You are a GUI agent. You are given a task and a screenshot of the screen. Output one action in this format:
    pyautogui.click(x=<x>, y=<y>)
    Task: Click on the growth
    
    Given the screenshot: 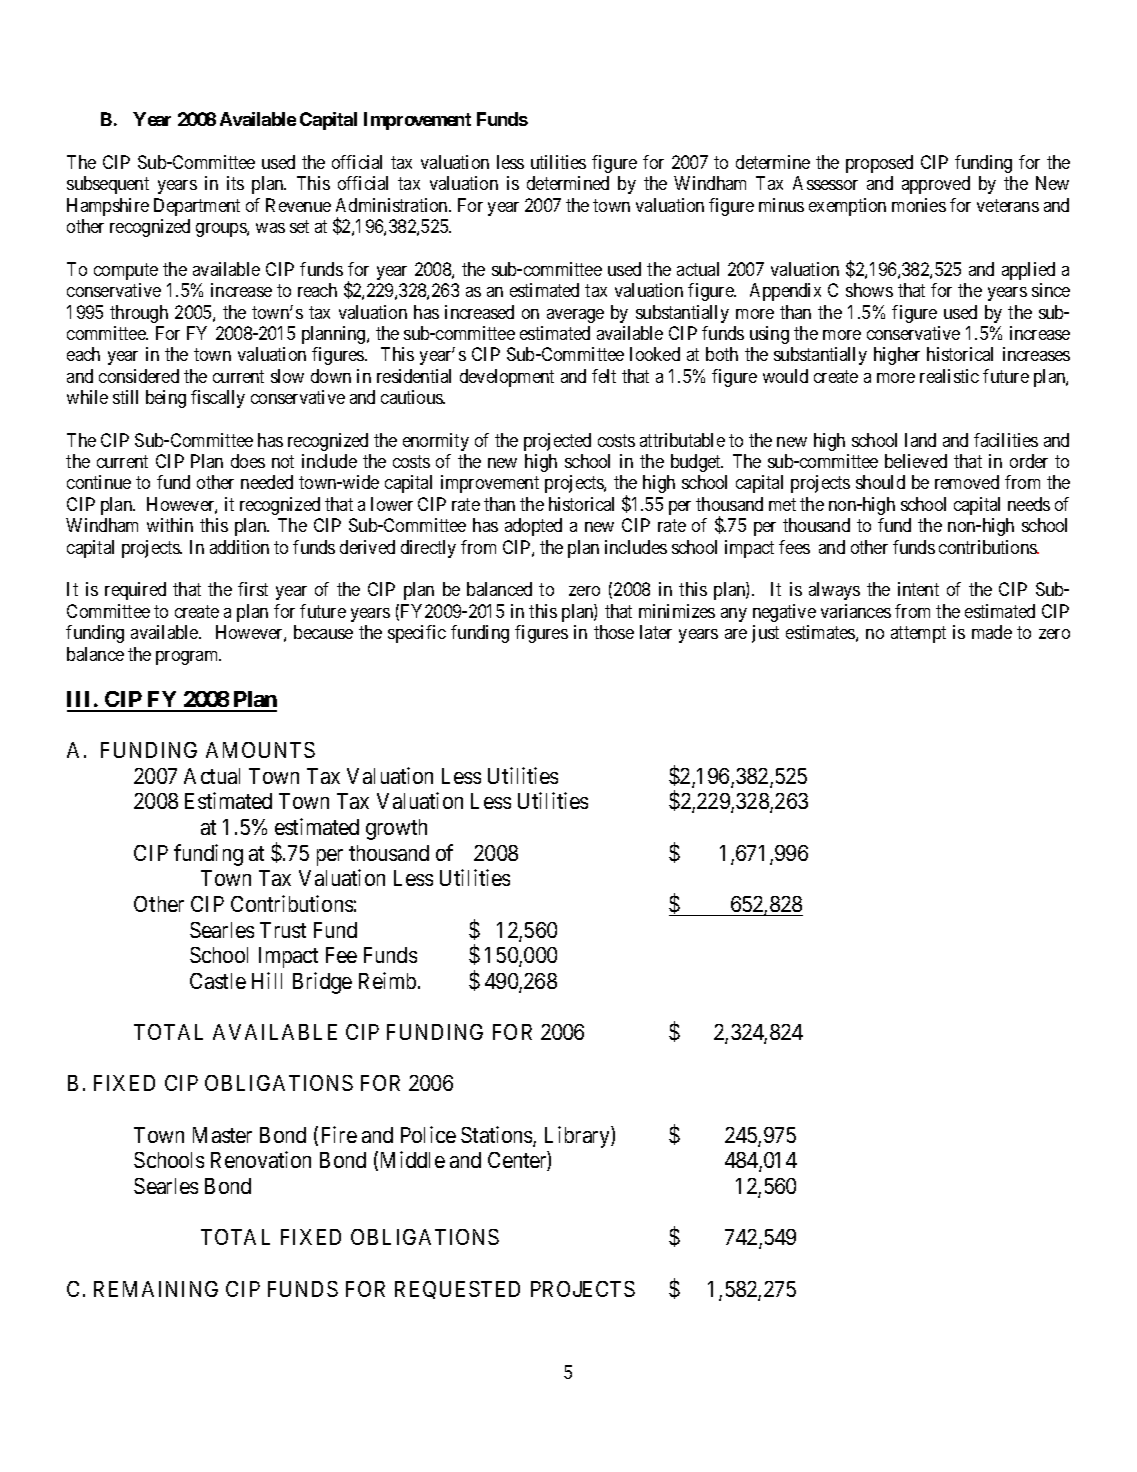 What is the action you would take?
    pyautogui.click(x=396, y=829)
